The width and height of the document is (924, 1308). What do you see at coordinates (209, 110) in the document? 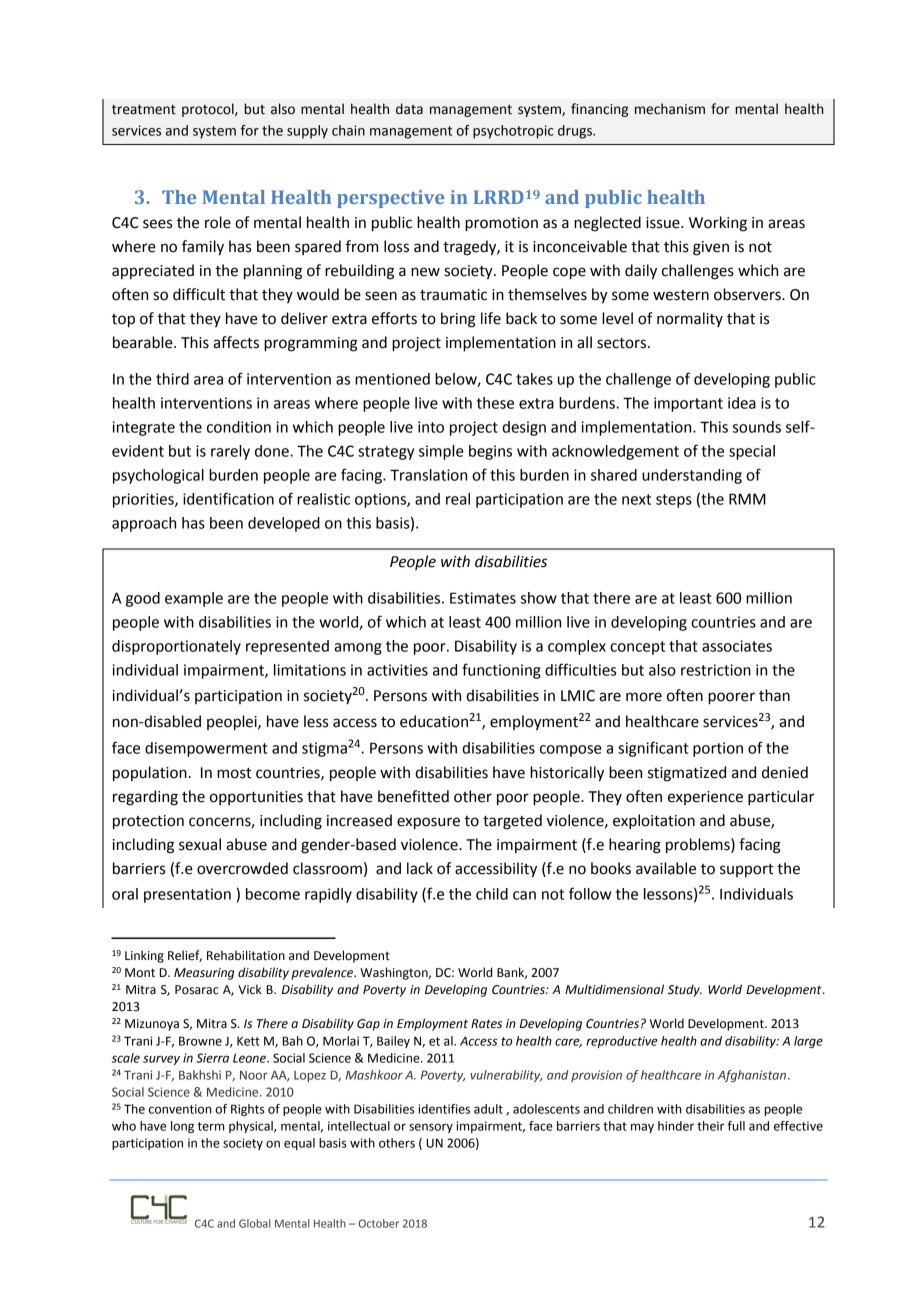
I see `protocol` at bounding box center [209, 110].
